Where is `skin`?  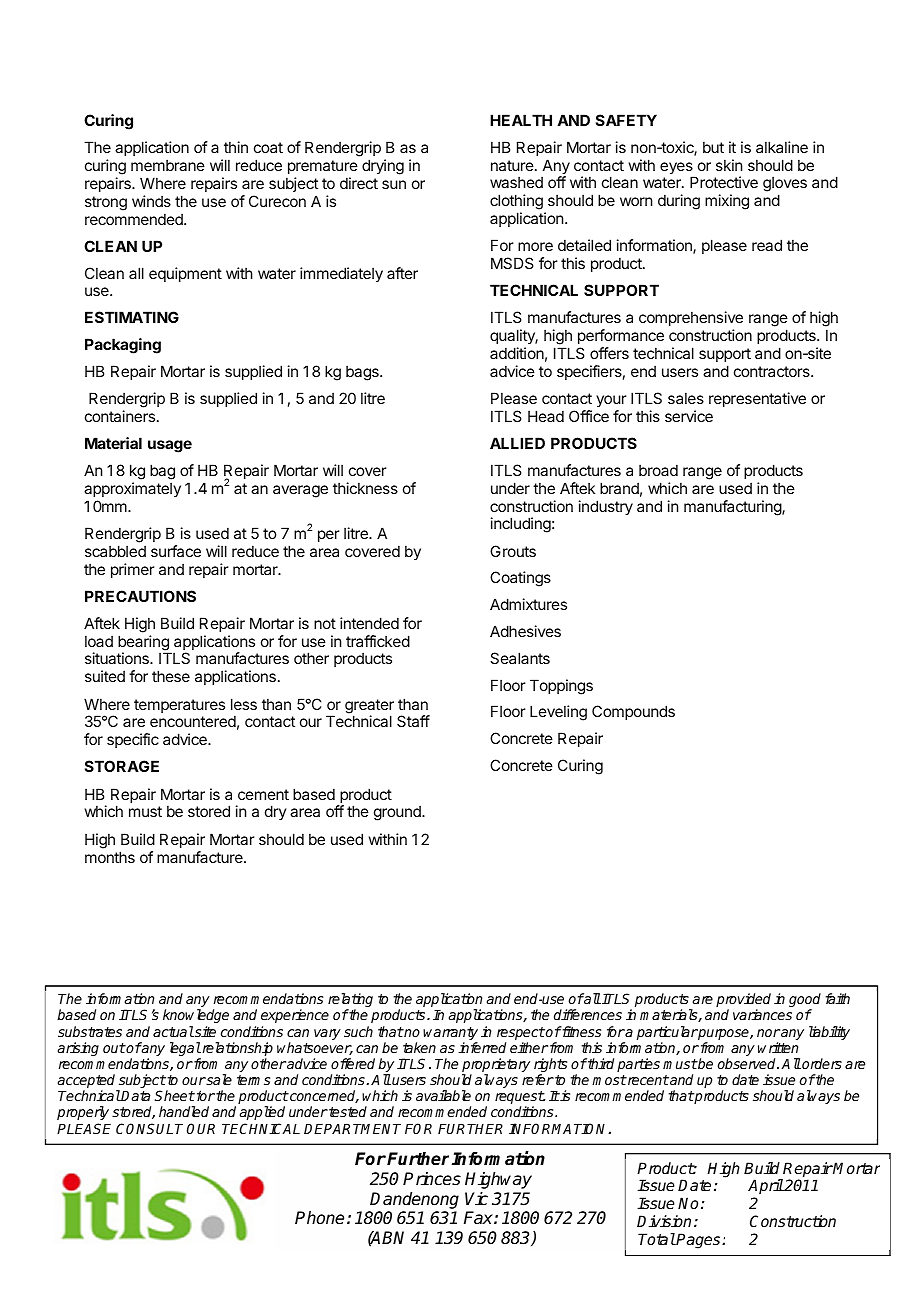
skin is located at coordinates (729, 165).
